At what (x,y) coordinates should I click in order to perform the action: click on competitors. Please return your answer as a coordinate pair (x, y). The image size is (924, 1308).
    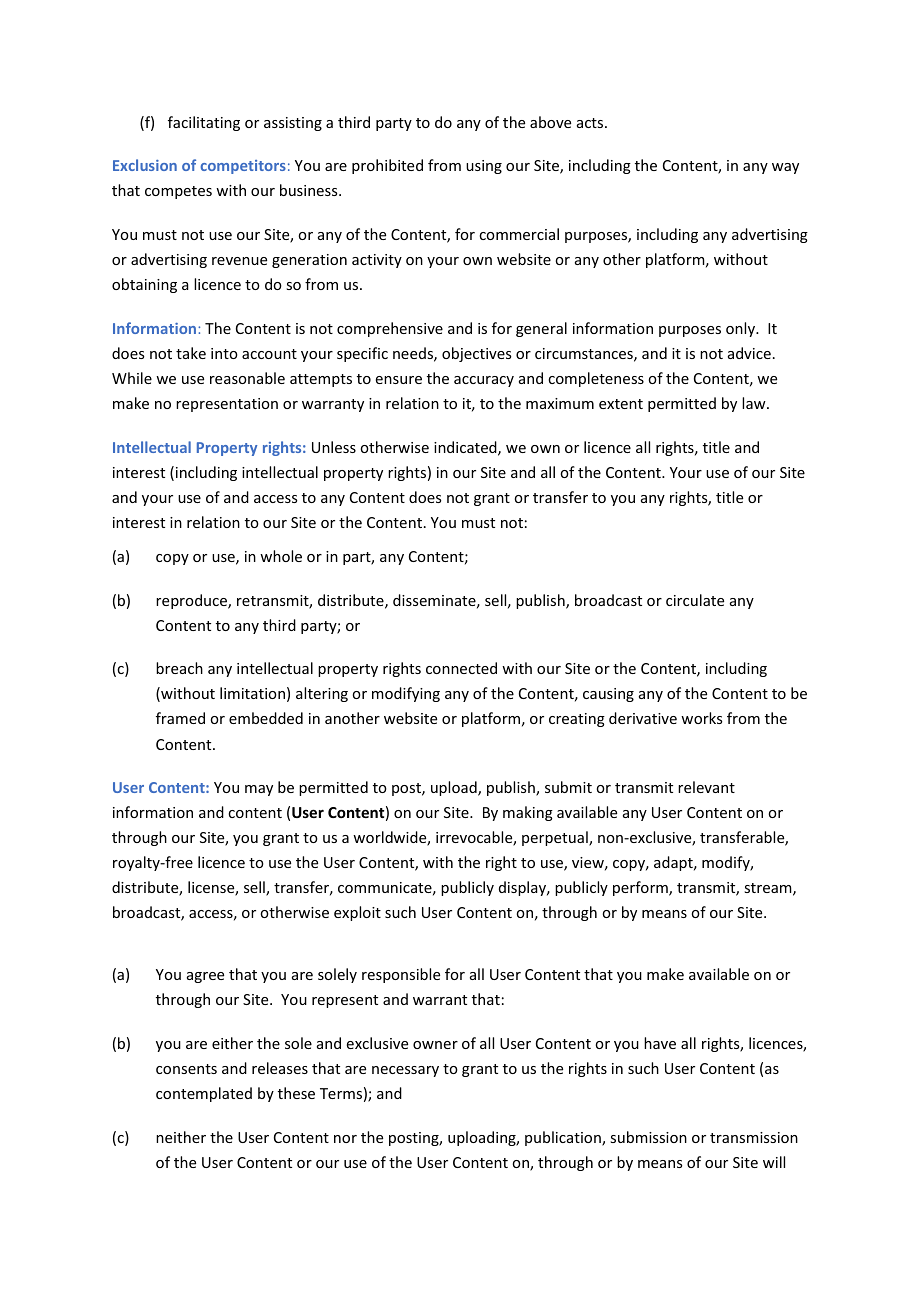
    Looking at the image, I should click on (243, 167).
